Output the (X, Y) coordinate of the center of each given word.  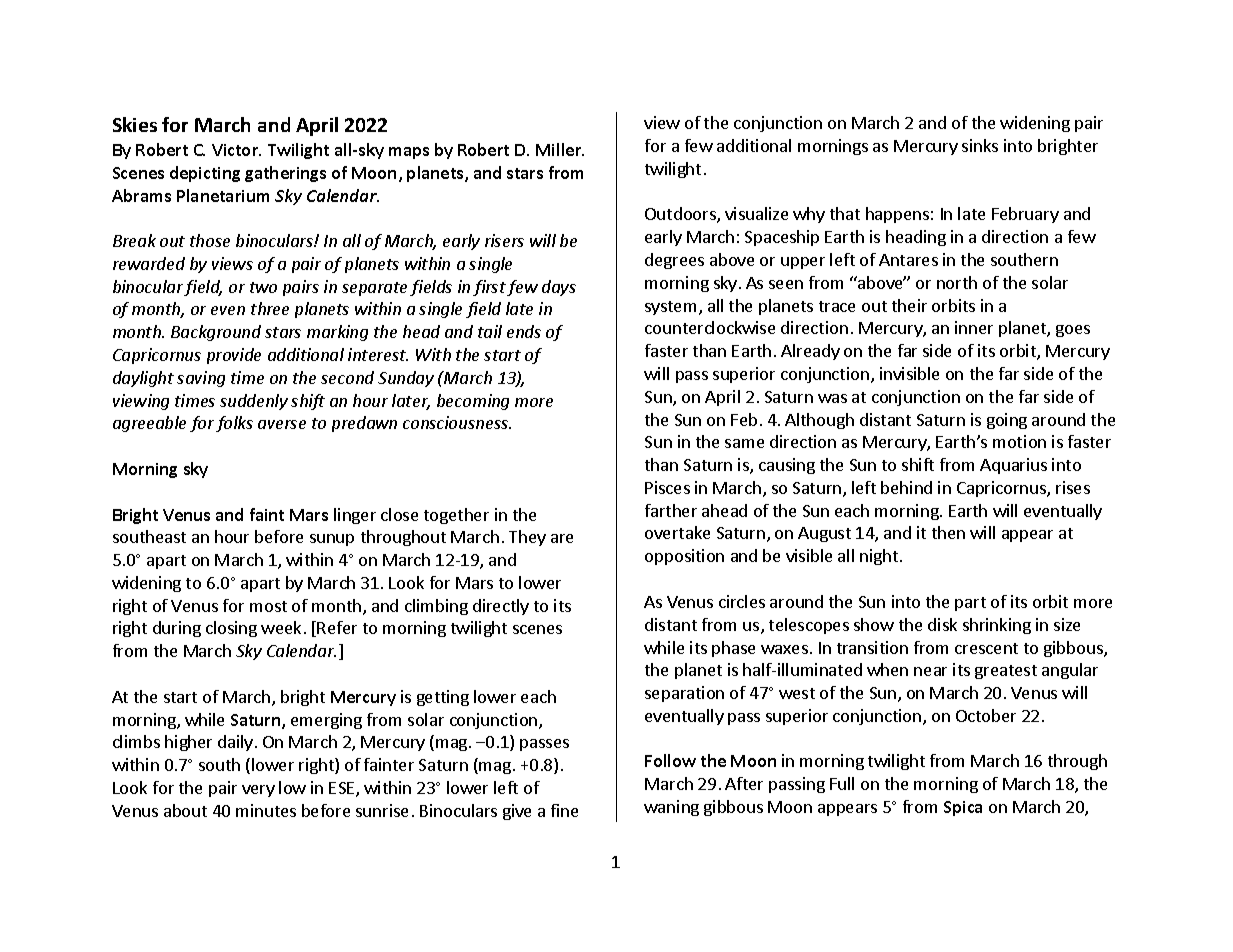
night (880, 557)
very (258, 791)
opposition (684, 557)
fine (564, 810)
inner (974, 327)
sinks (980, 145)
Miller (560, 149)
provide (234, 356)
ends (524, 331)
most (268, 606)
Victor (236, 150)
